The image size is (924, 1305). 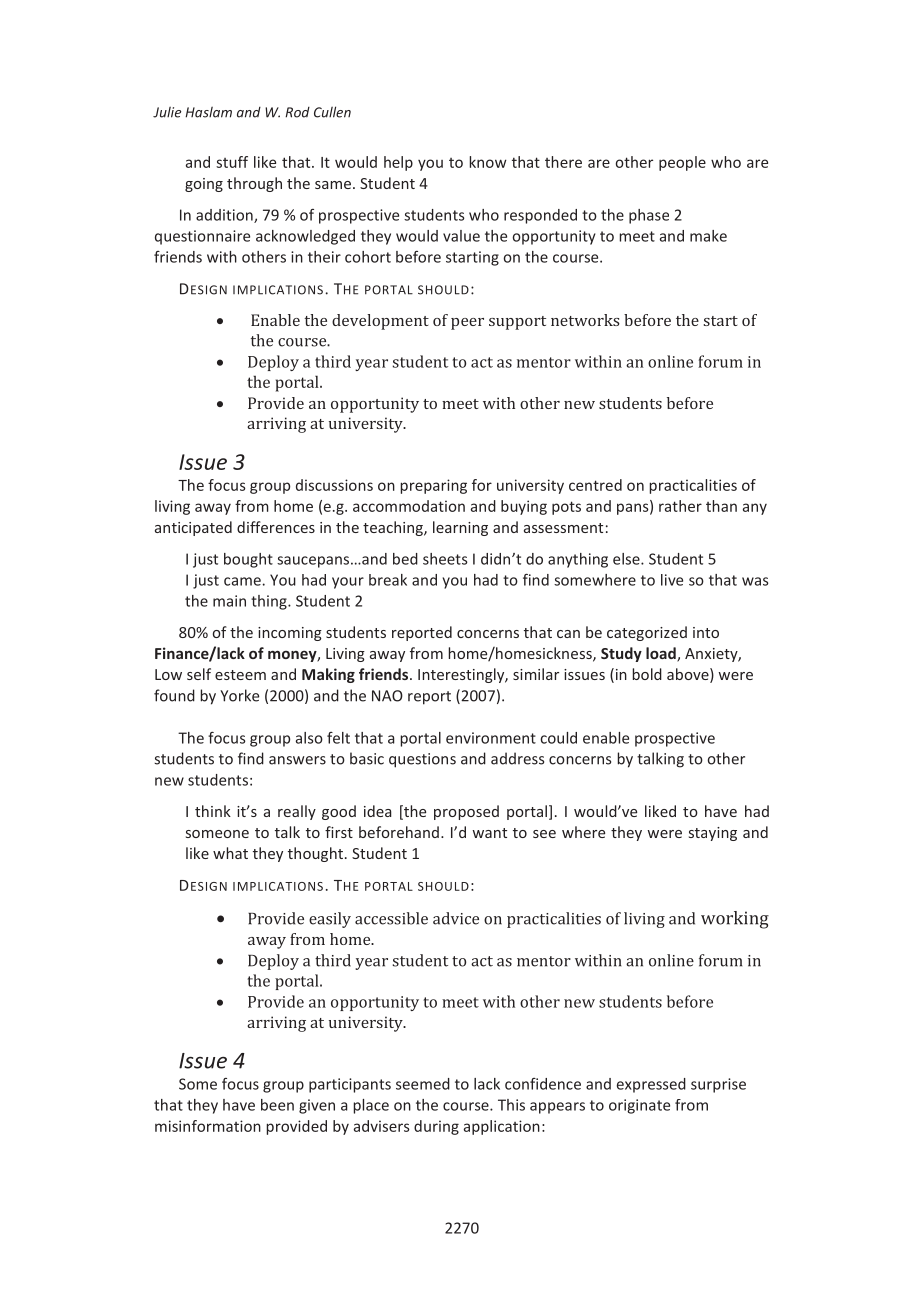 What do you see at coordinates (682, 163) in the screenshot?
I see `people` at bounding box center [682, 163].
